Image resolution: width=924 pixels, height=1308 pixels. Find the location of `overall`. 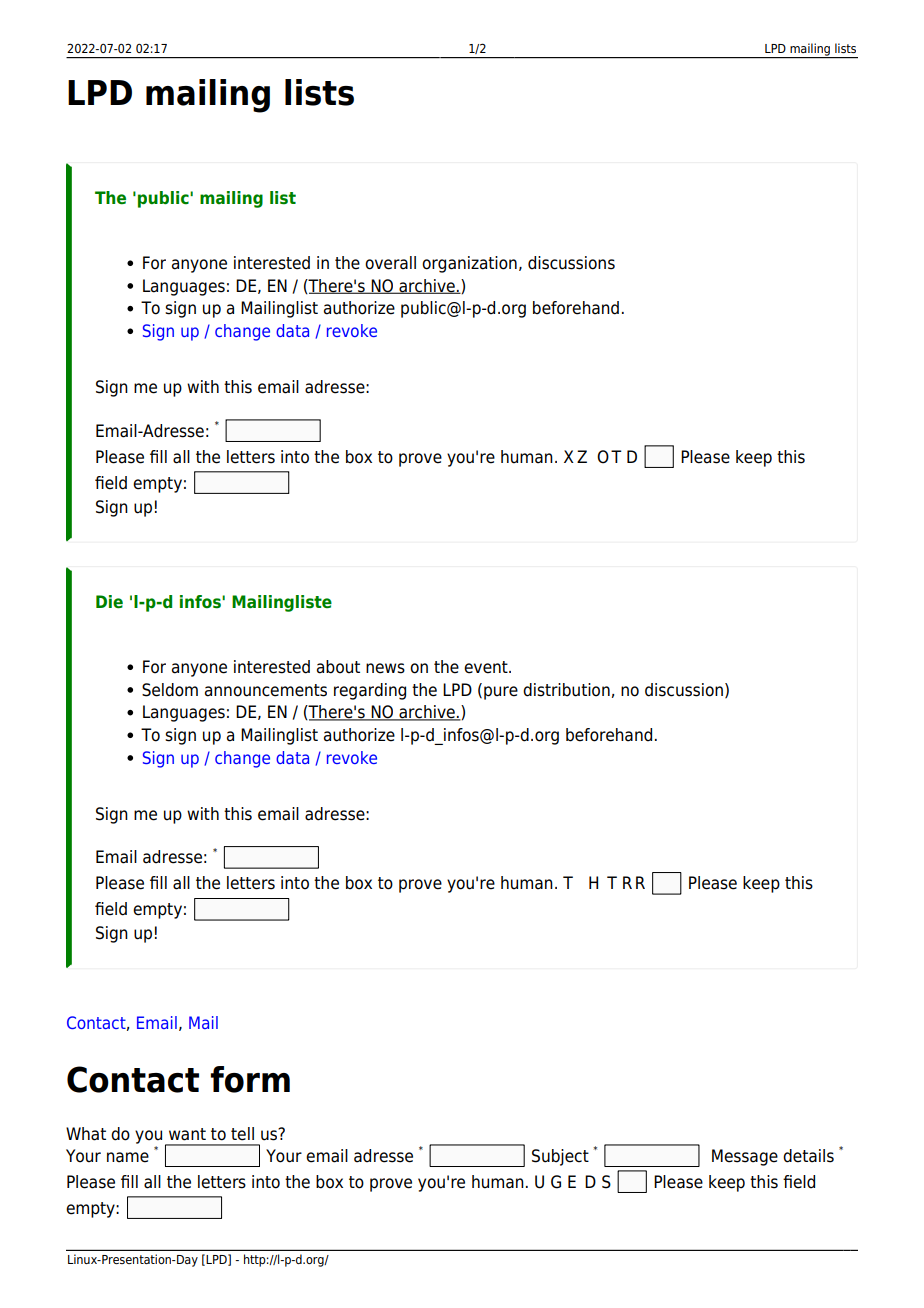

overall is located at coordinates (390, 263).
